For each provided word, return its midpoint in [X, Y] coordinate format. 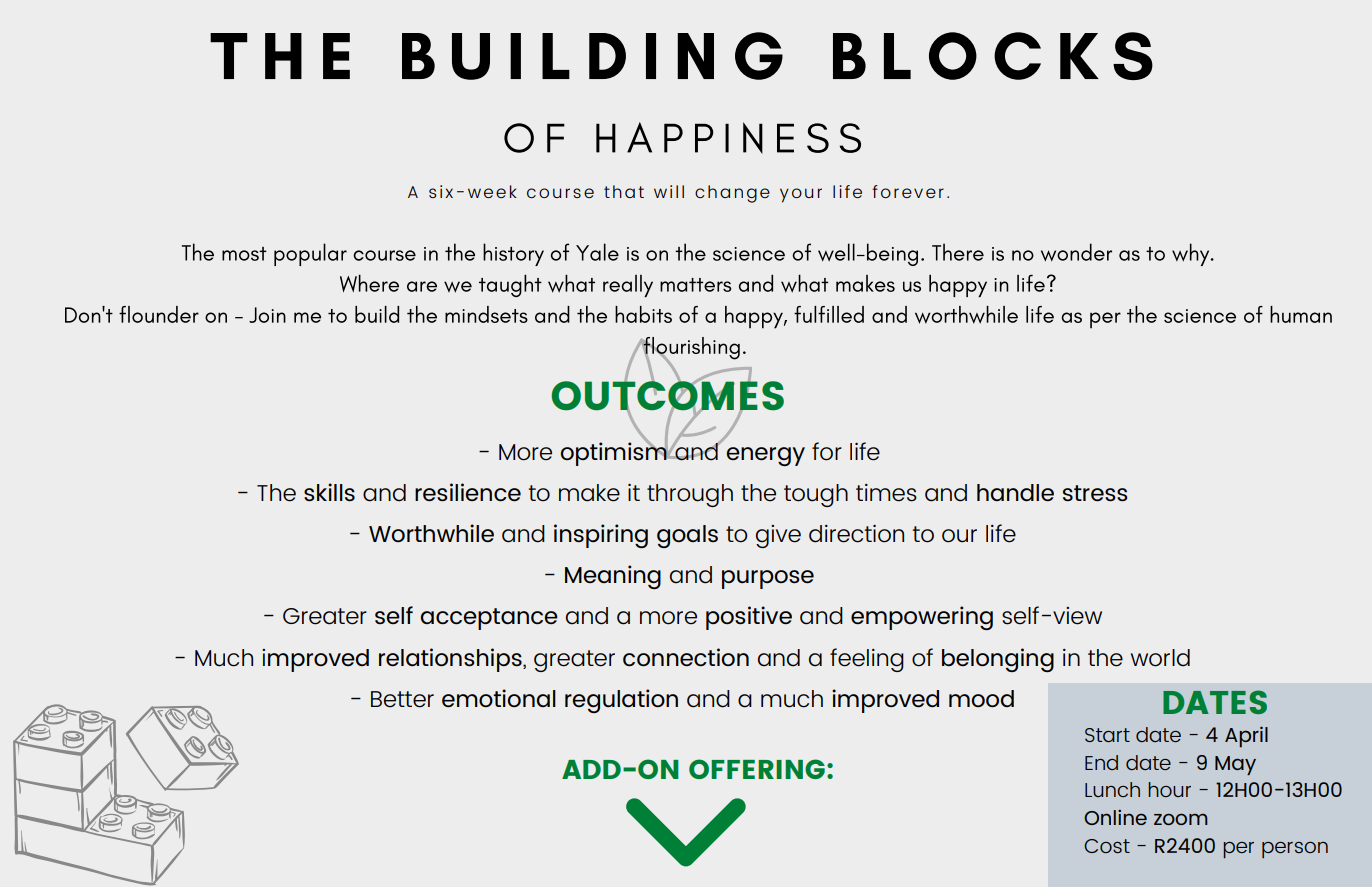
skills [329, 492]
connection [686, 657]
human [1301, 314]
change [732, 194]
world [1160, 658]
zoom [1181, 819]
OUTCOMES [667, 396]
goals [687, 536]
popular [310, 254]
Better [402, 699]
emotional [499, 698]
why [1192, 254]
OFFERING [757, 769]
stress [1095, 493]
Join [267, 315]
